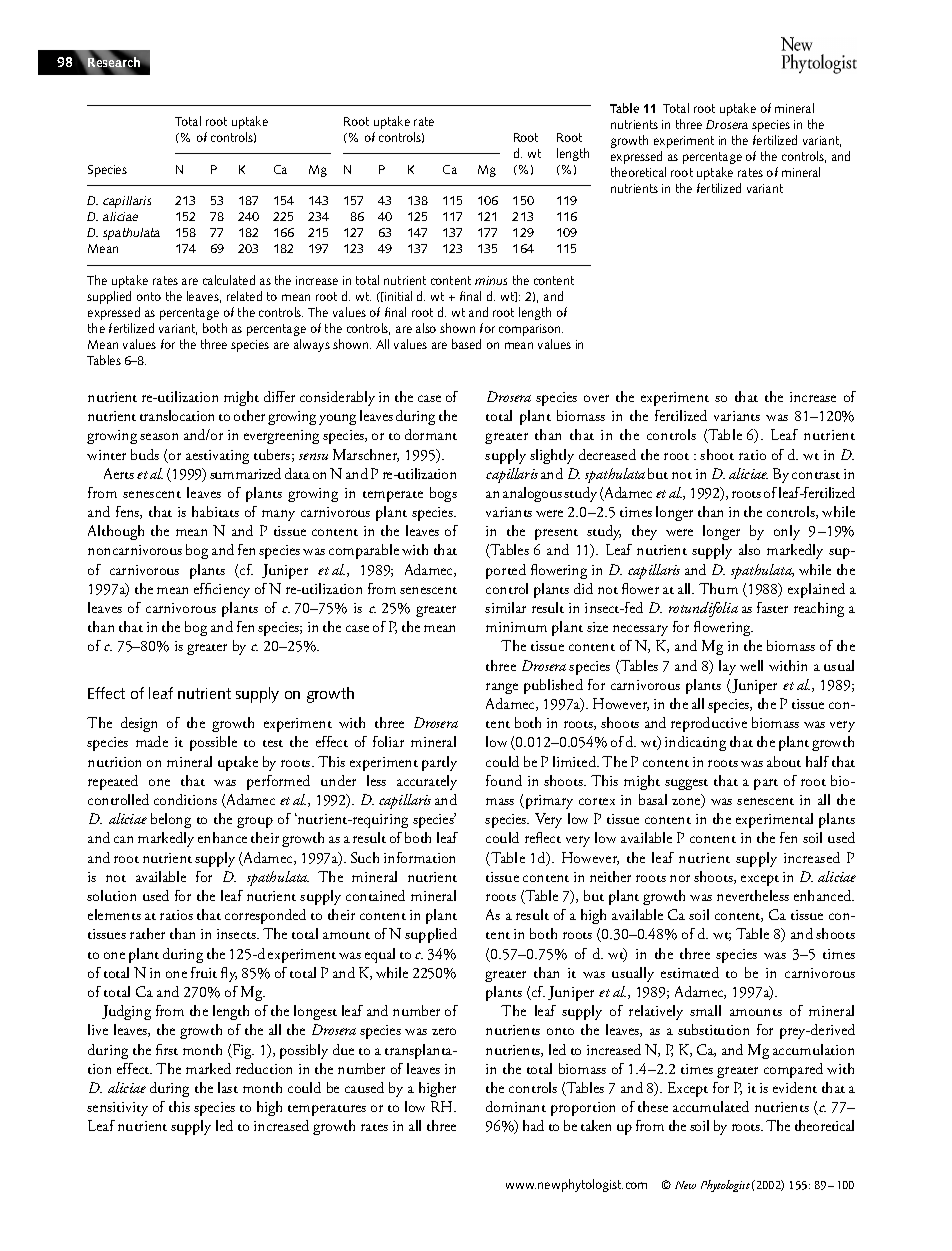 This document has width=952, height=1251. I want to click on only, so click(787, 532).
